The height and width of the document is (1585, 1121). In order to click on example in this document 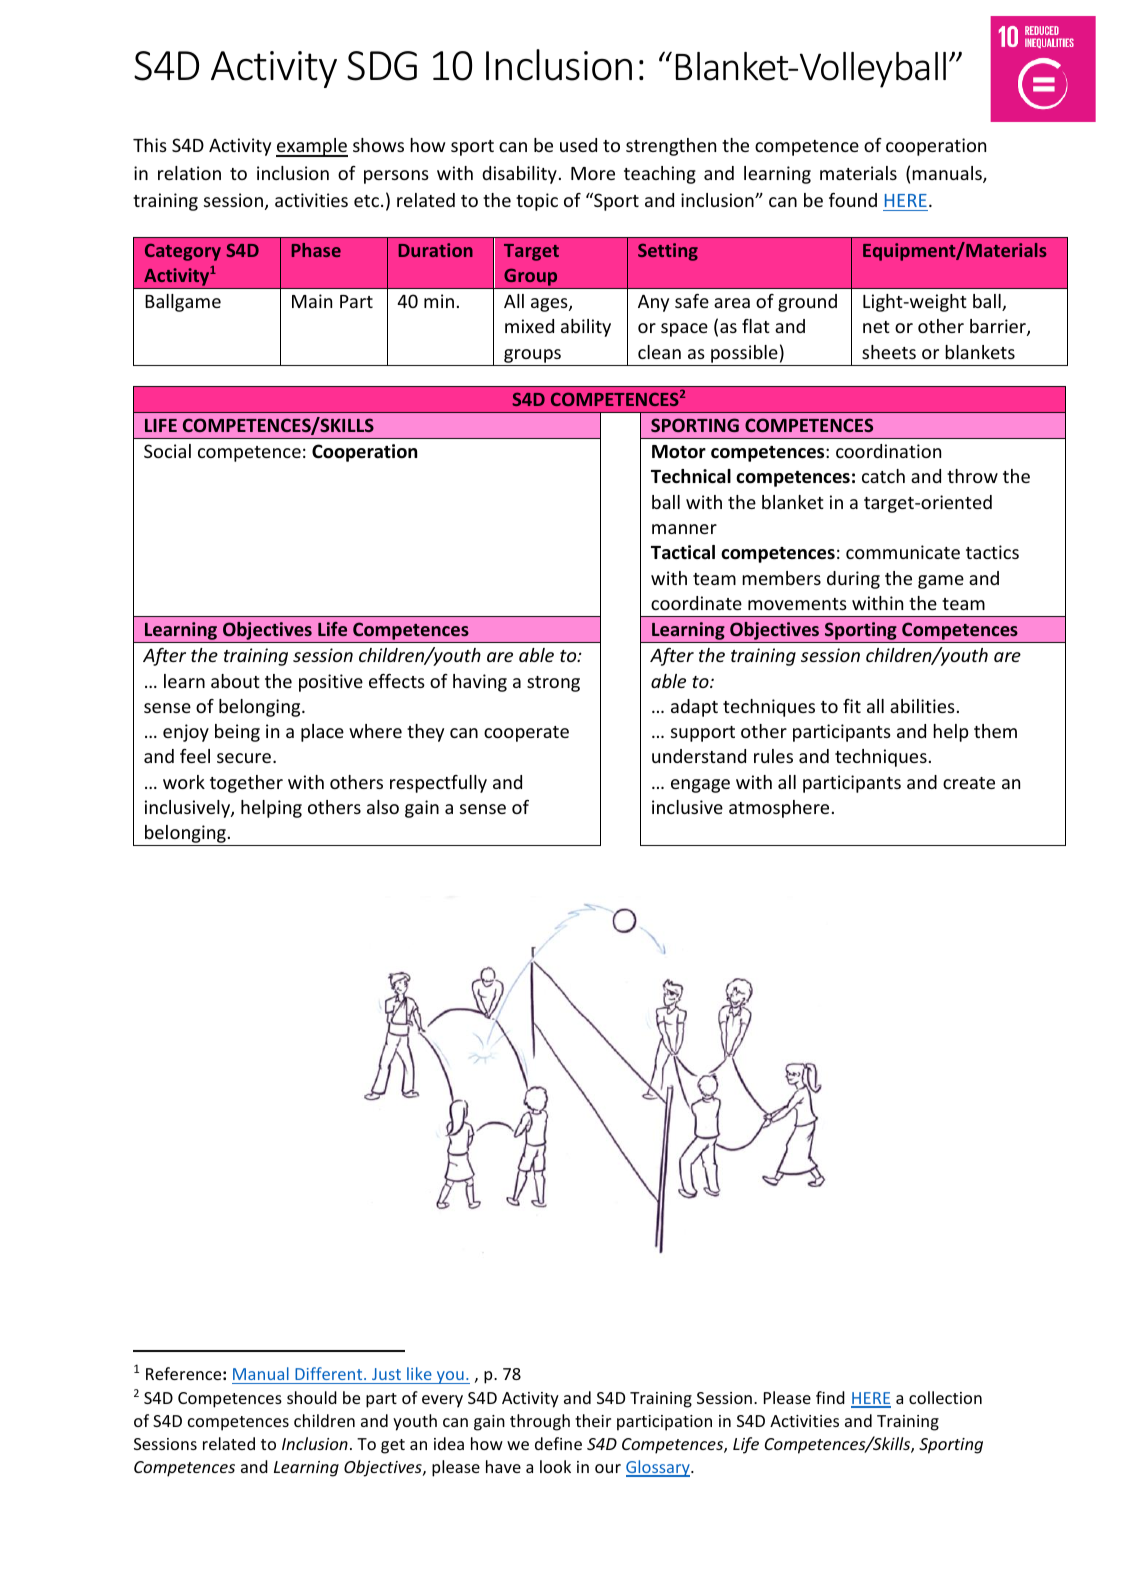, I will do `click(312, 147)`.
